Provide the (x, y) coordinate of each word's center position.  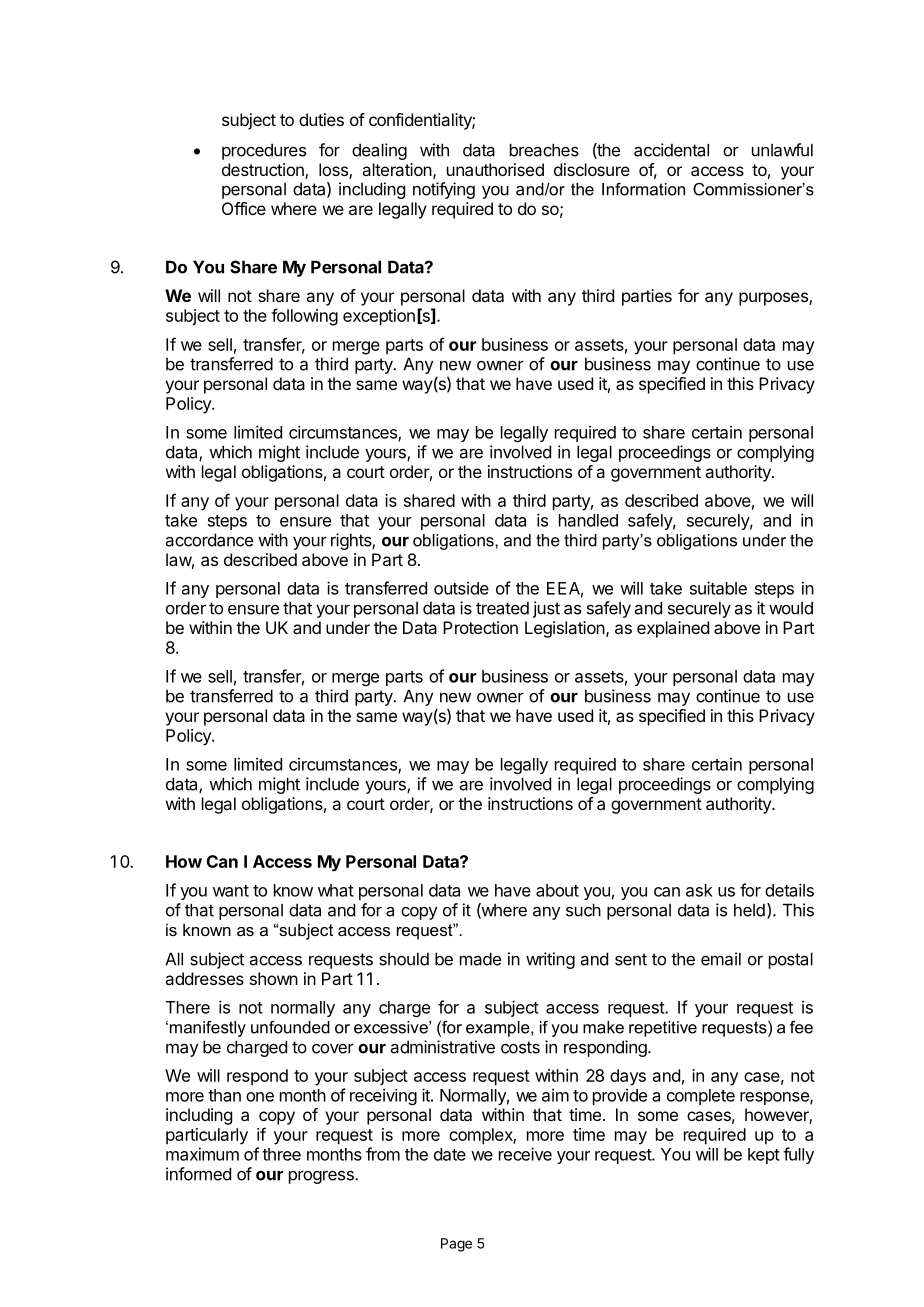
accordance (209, 540)
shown (274, 978)
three (281, 1154)
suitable (718, 588)
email (721, 959)
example (499, 1029)
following (304, 317)
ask (699, 890)
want (231, 891)
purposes (774, 299)
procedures (264, 151)
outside (461, 588)
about (557, 890)
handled (588, 520)
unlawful (782, 150)
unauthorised (495, 169)
